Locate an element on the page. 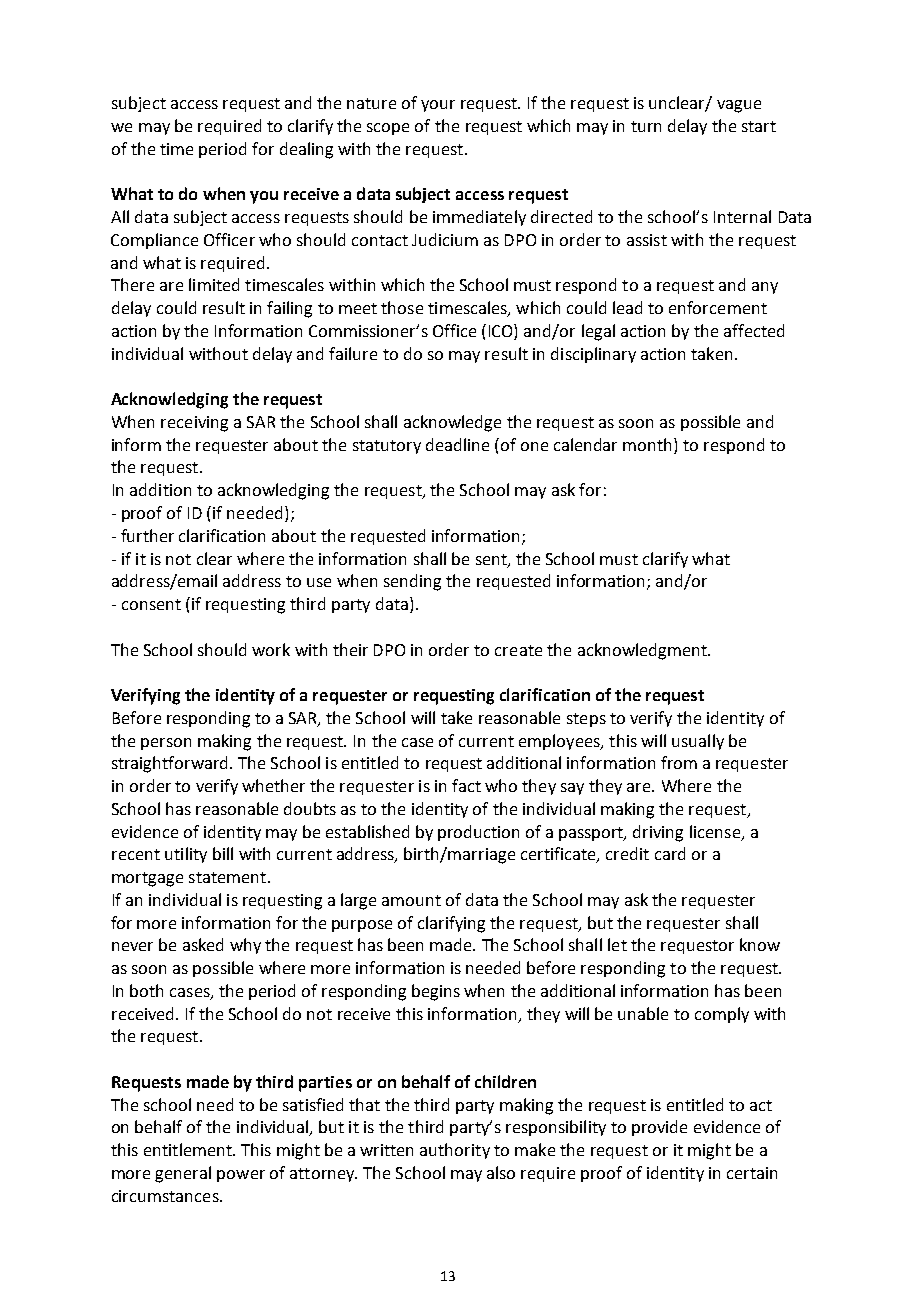 The height and width of the document is (1308, 924). work is located at coordinates (271, 649).
